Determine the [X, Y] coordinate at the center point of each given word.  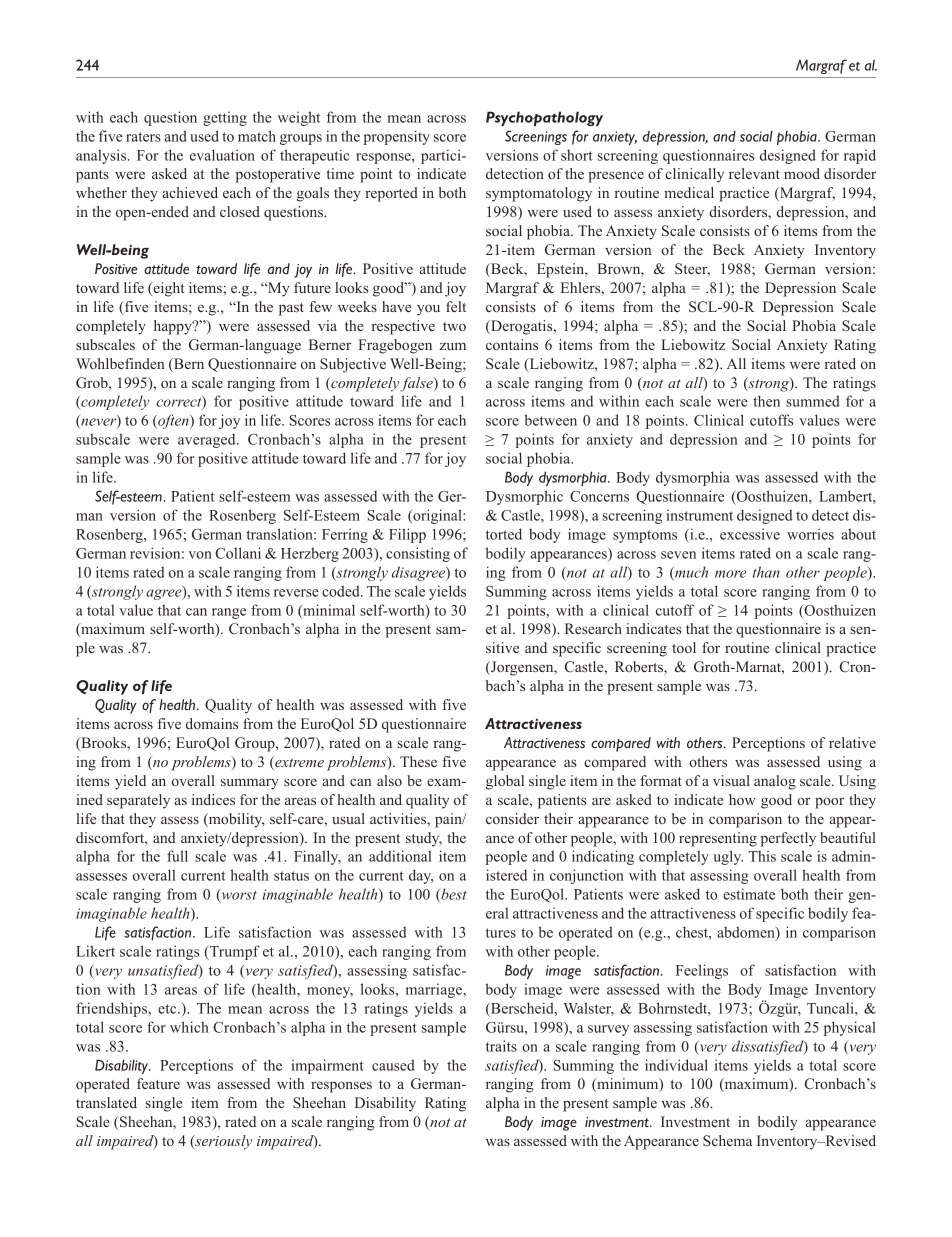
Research [593, 628]
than [766, 572]
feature [158, 1083]
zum [452, 346]
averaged [208, 440]
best [453, 895]
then [766, 401]
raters [143, 137]
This [762, 856]
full [177, 856]
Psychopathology [544, 118]
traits [501, 1046]
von [200, 555]
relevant [754, 173]
